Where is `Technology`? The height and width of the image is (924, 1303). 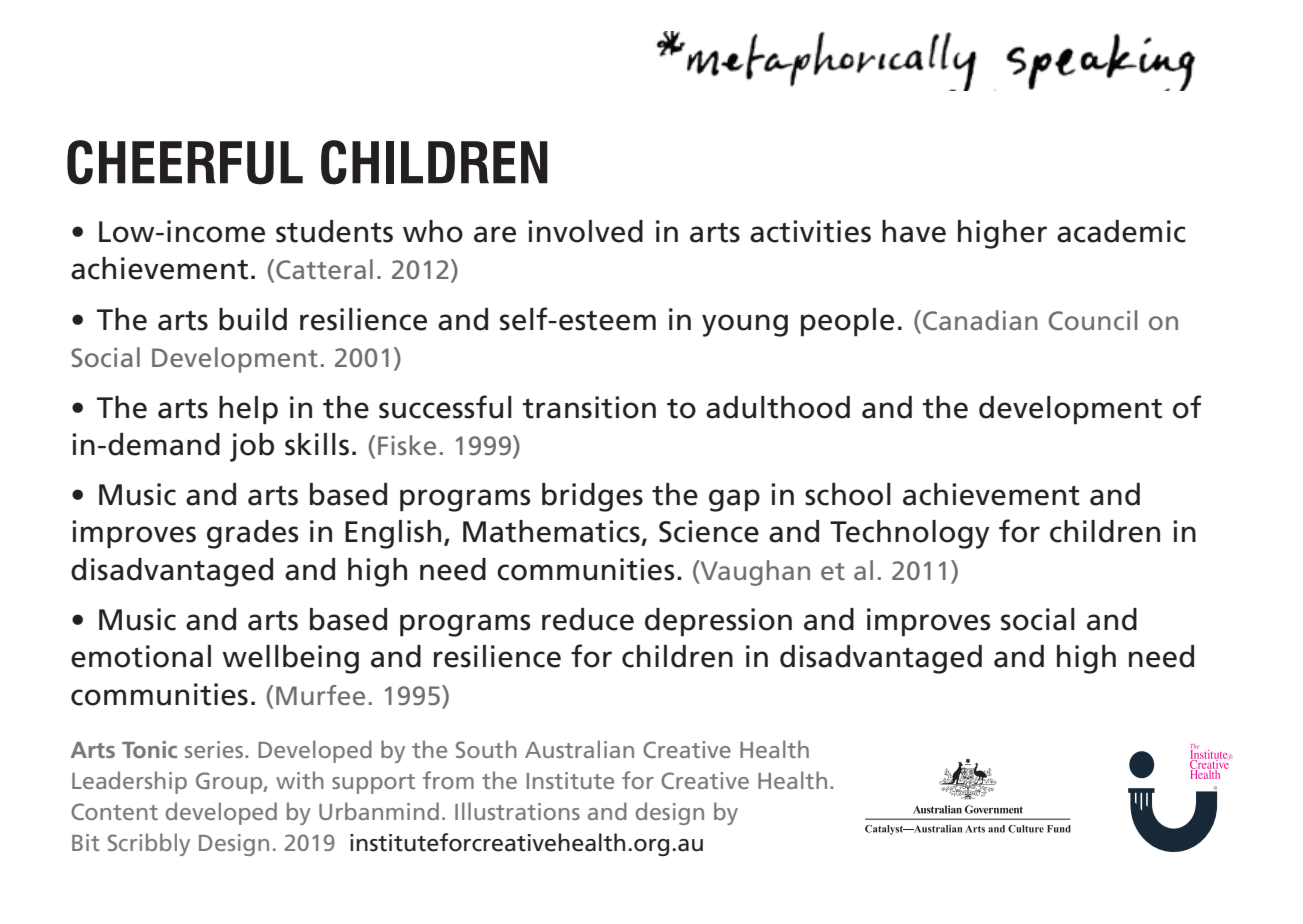
Technology is located at coordinates (909, 534).
